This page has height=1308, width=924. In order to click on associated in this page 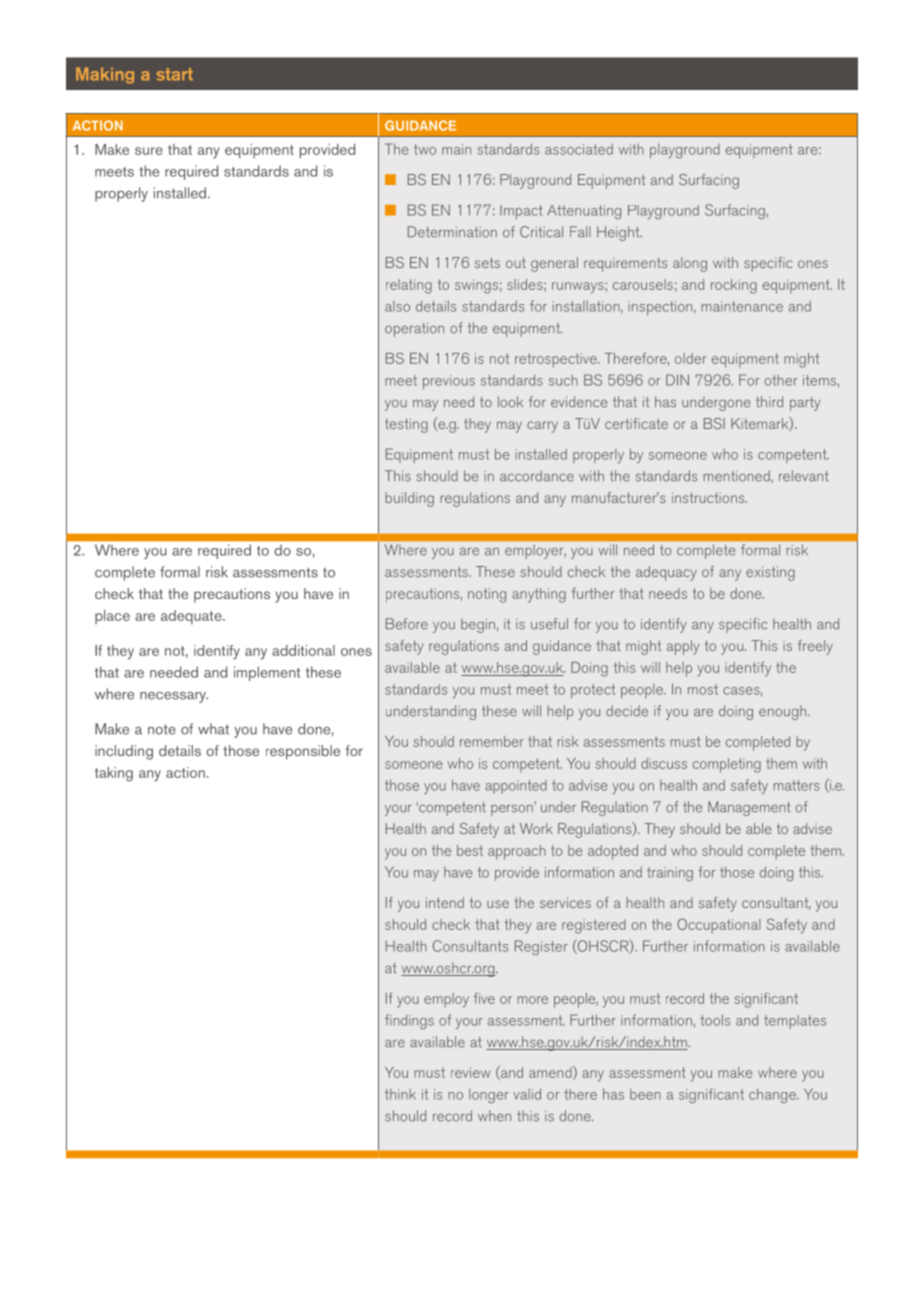, I will do `click(579, 149)`.
